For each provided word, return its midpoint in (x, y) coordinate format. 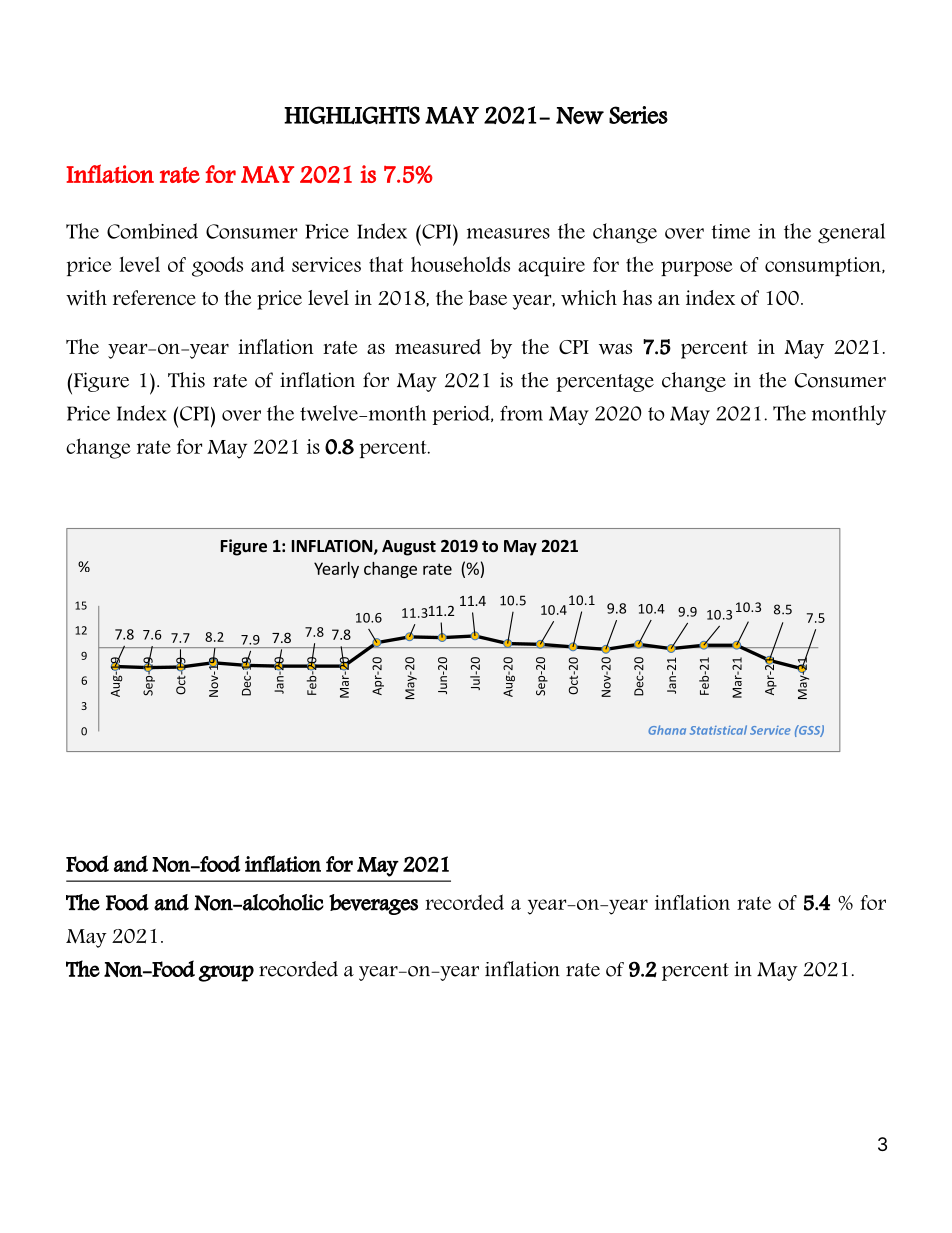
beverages (373, 904)
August (409, 548)
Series (638, 115)
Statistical (718, 730)
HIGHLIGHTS (352, 115)
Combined (152, 231)
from (521, 413)
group (226, 973)
